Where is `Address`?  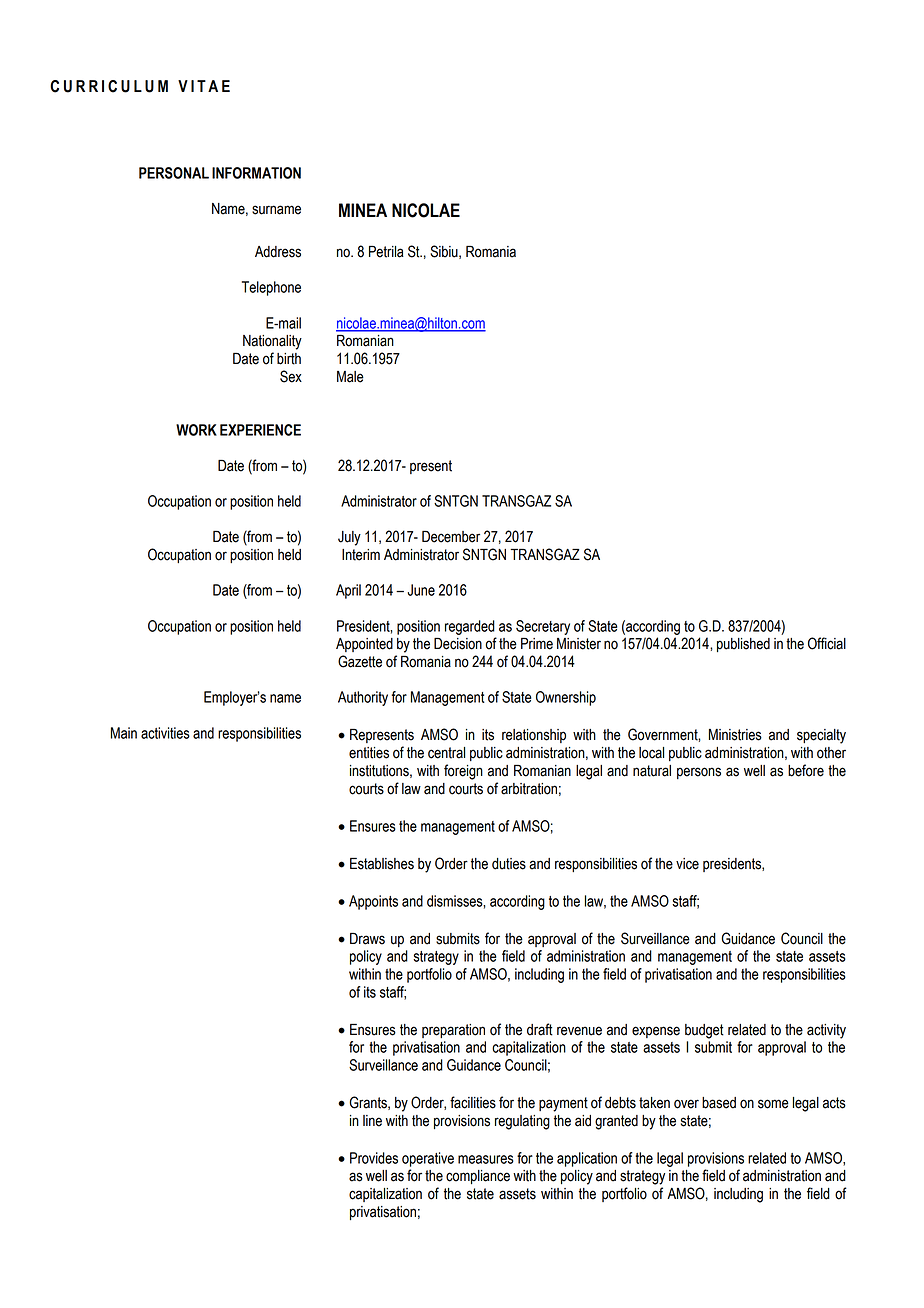
Address is located at coordinates (278, 252).
